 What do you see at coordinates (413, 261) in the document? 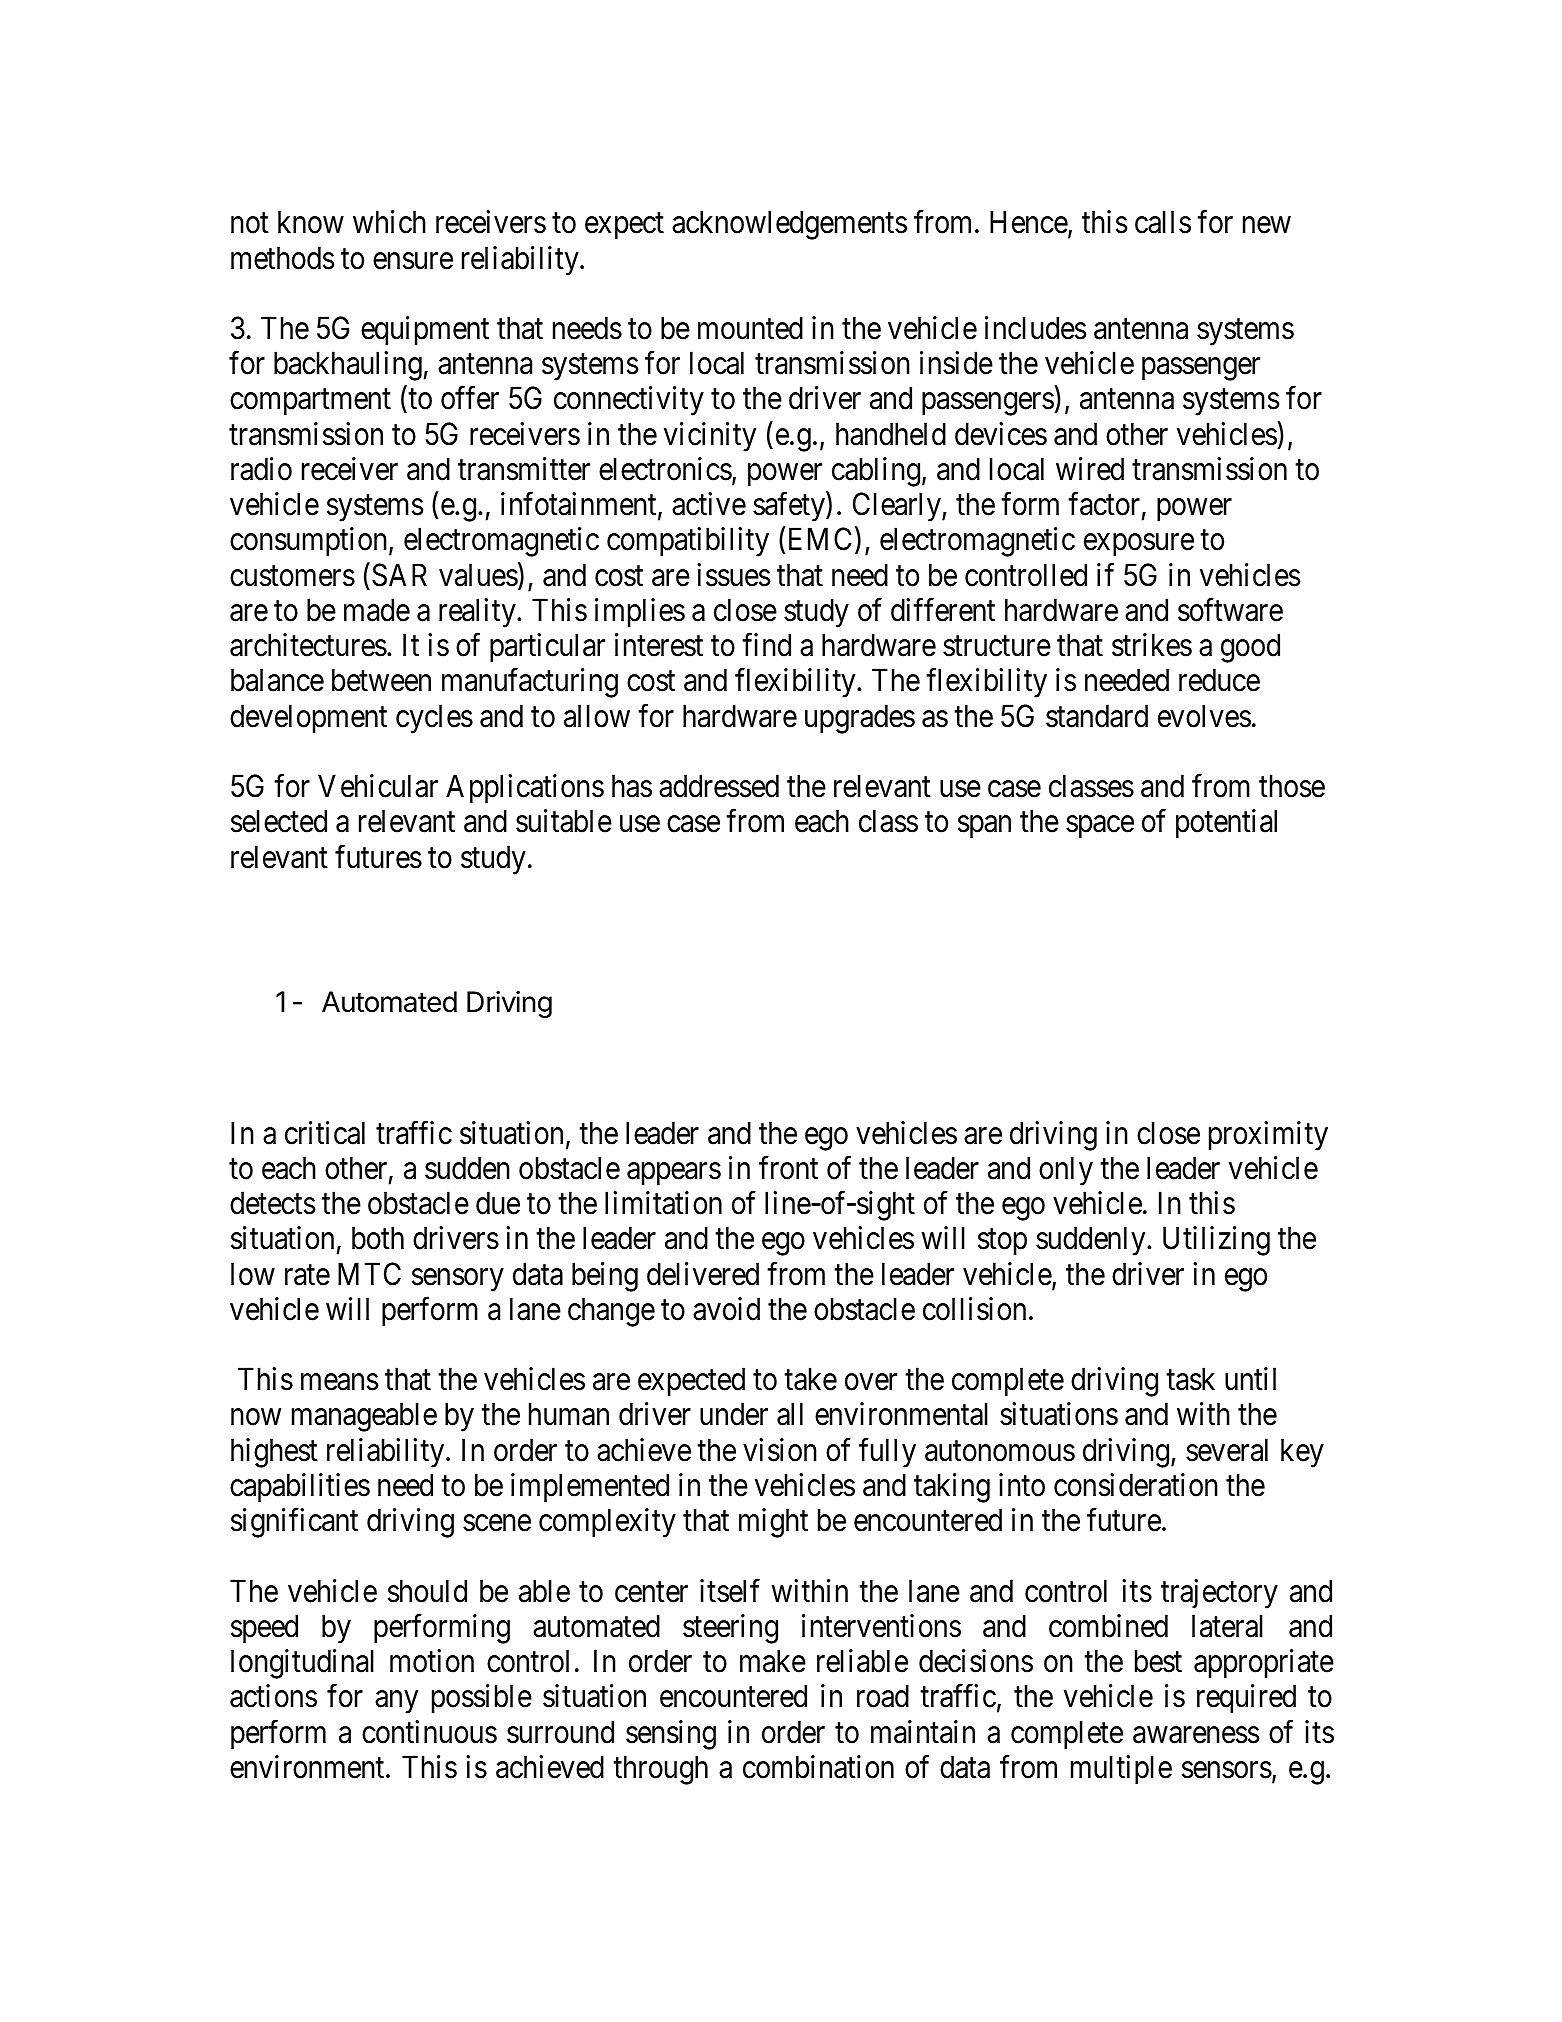
I see `ensure` at bounding box center [413, 261].
